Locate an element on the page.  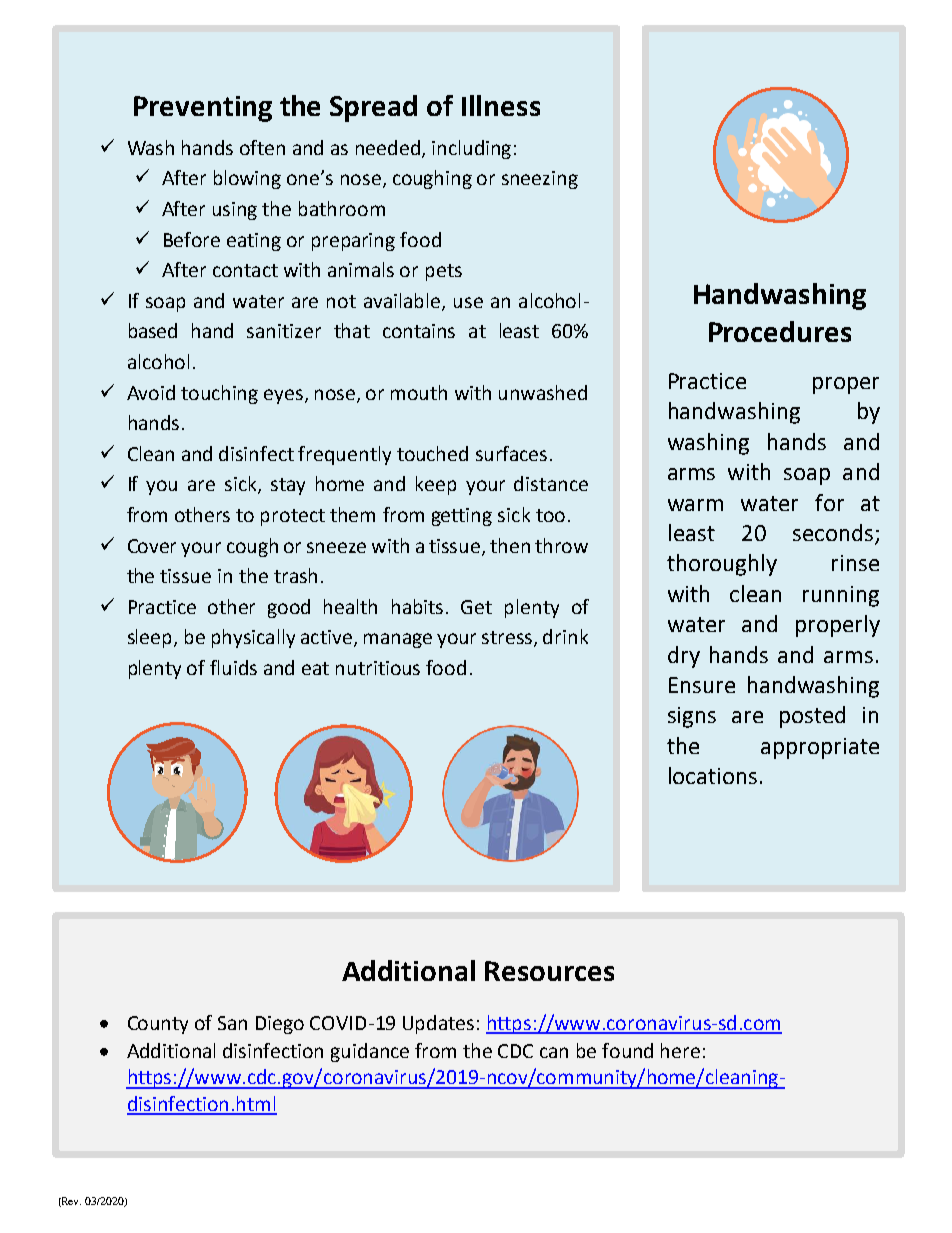
Ensure is located at coordinates (702, 685).
